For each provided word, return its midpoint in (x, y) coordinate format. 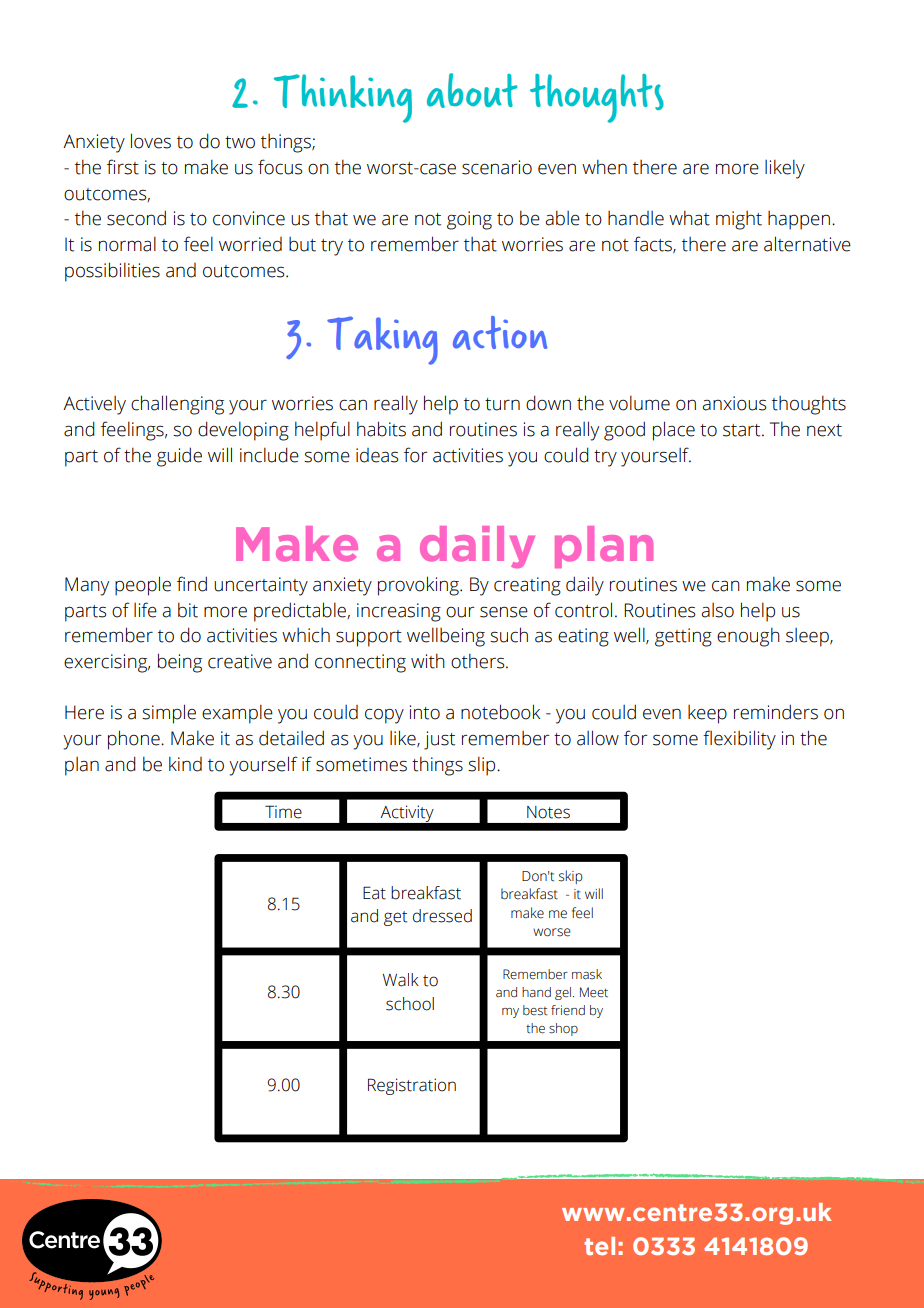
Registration (412, 1086)
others (479, 661)
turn (502, 404)
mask (587, 974)
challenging (177, 405)
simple (169, 714)
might (739, 220)
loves (151, 141)
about (472, 90)
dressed (442, 916)
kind (185, 764)
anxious (734, 403)
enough (748, 637)
